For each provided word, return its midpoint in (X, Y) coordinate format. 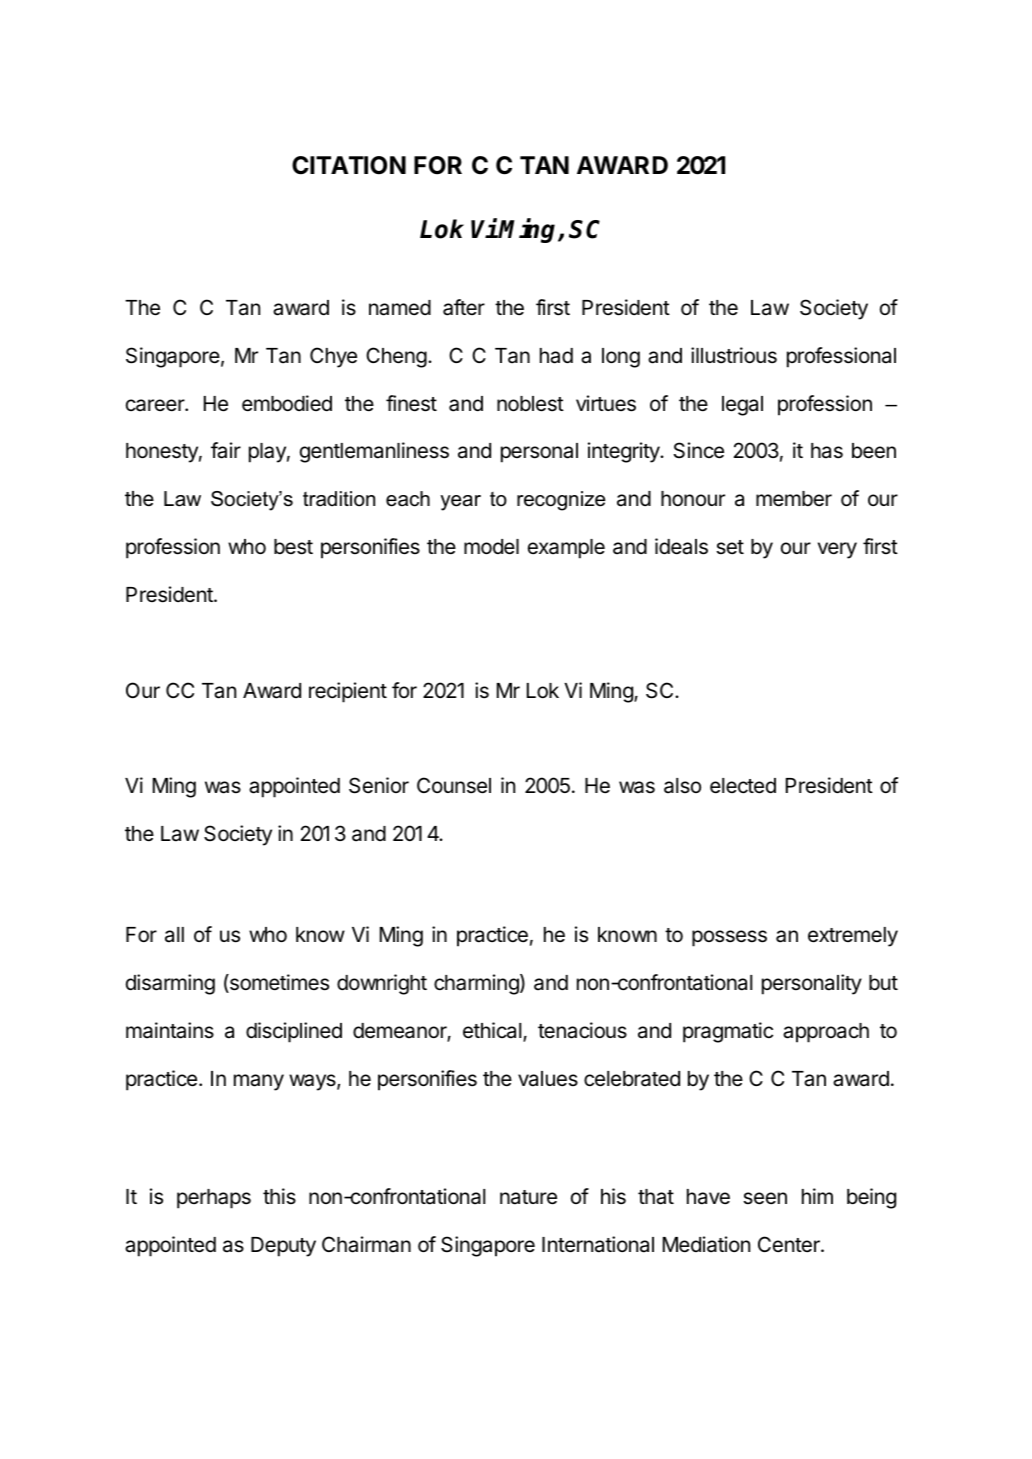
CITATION (349, 165)
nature (528, 1197)
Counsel (454, 785)
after (464, 307)
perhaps (214, 1199)
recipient (348, 692)
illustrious (734, 355)
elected (743, 786)
